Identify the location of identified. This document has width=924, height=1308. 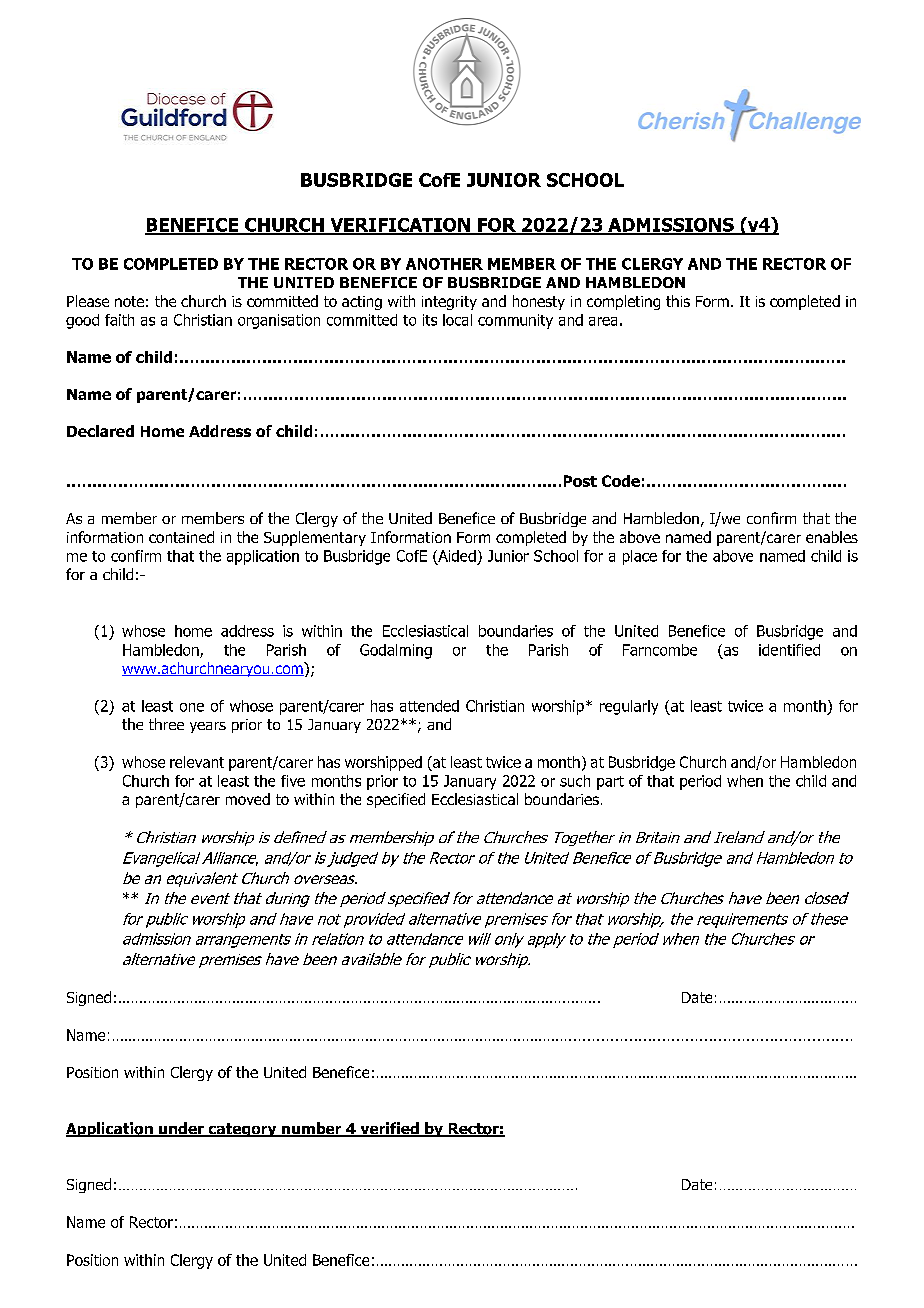
(789, 650).
